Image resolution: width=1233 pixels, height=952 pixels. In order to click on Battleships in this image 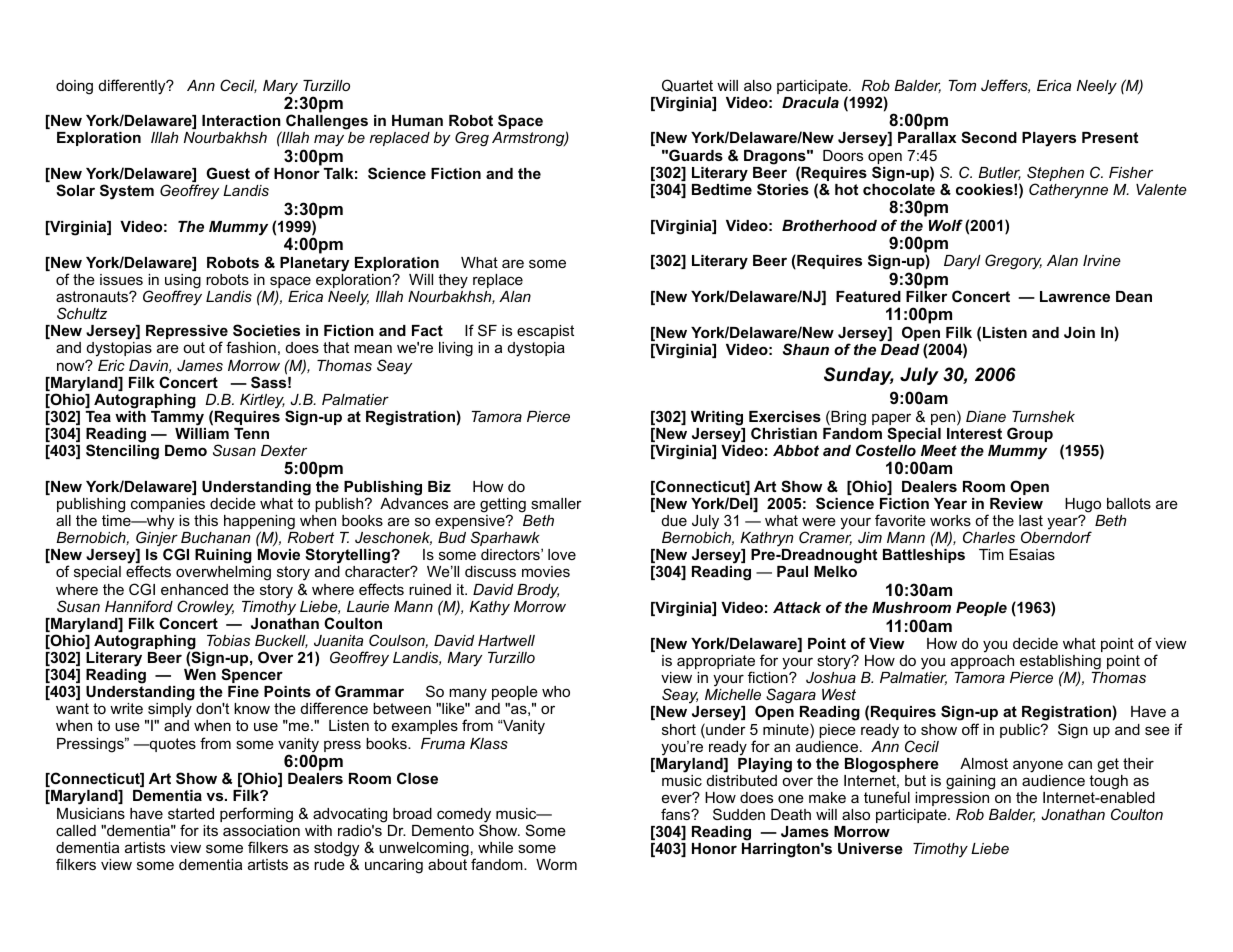, I will do `click(924, 556)`.
